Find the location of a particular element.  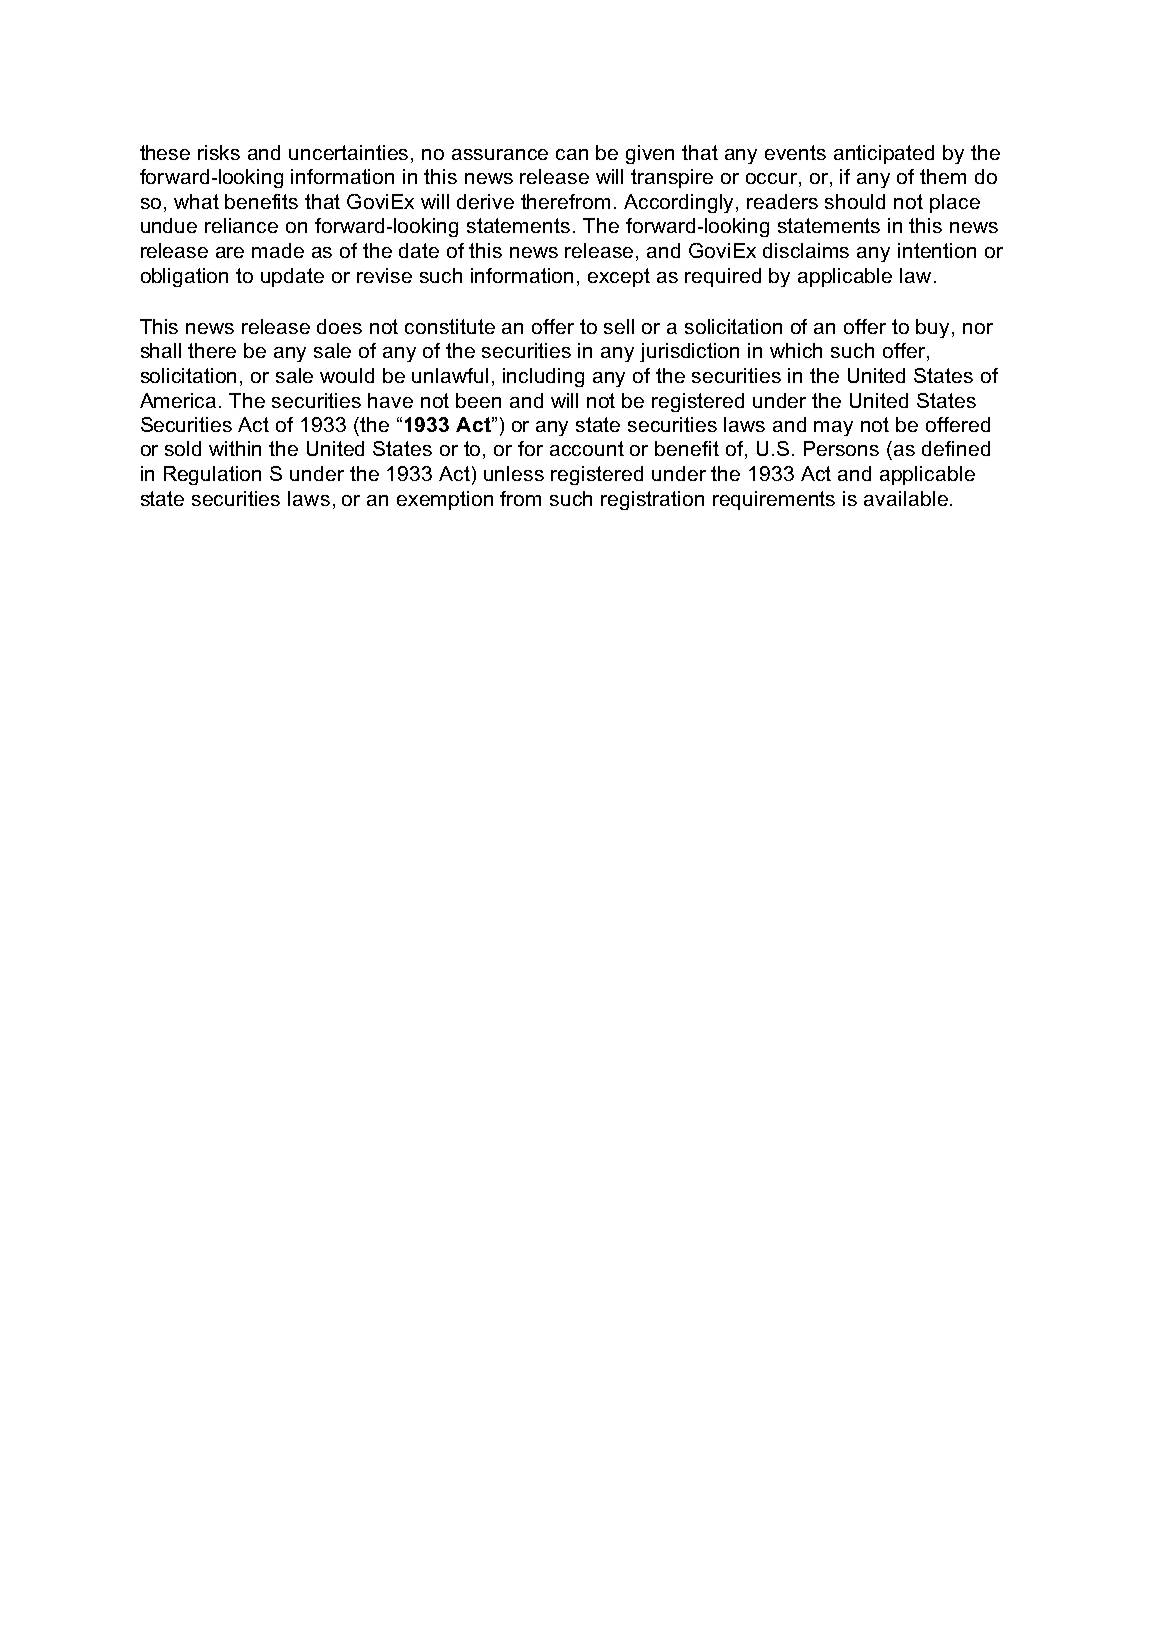

can is located at coordinates (572, 154).
